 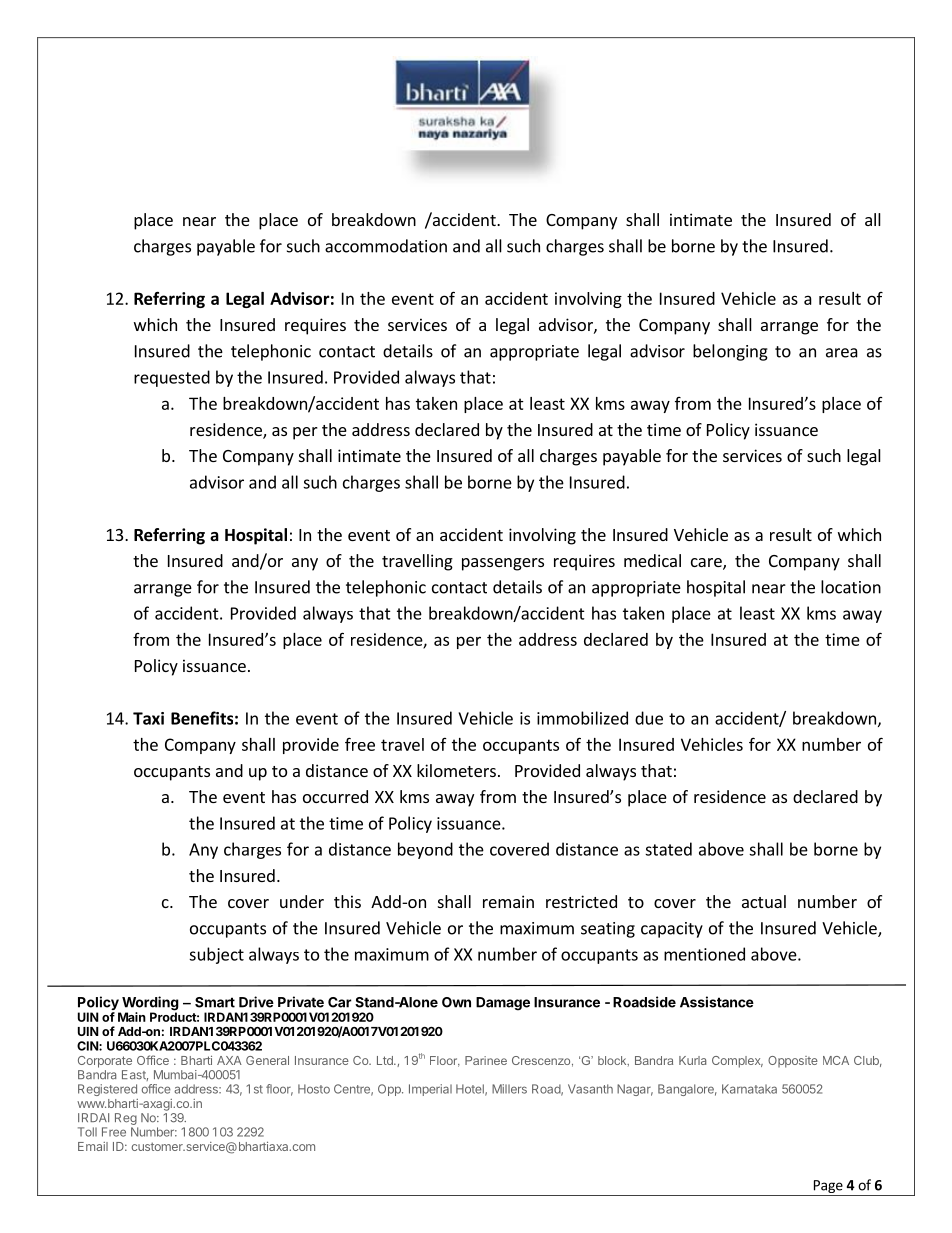 What do you see at coordinates (172, 378) in the screenshot?
I see `requested` at bounding box center [172, 378].
